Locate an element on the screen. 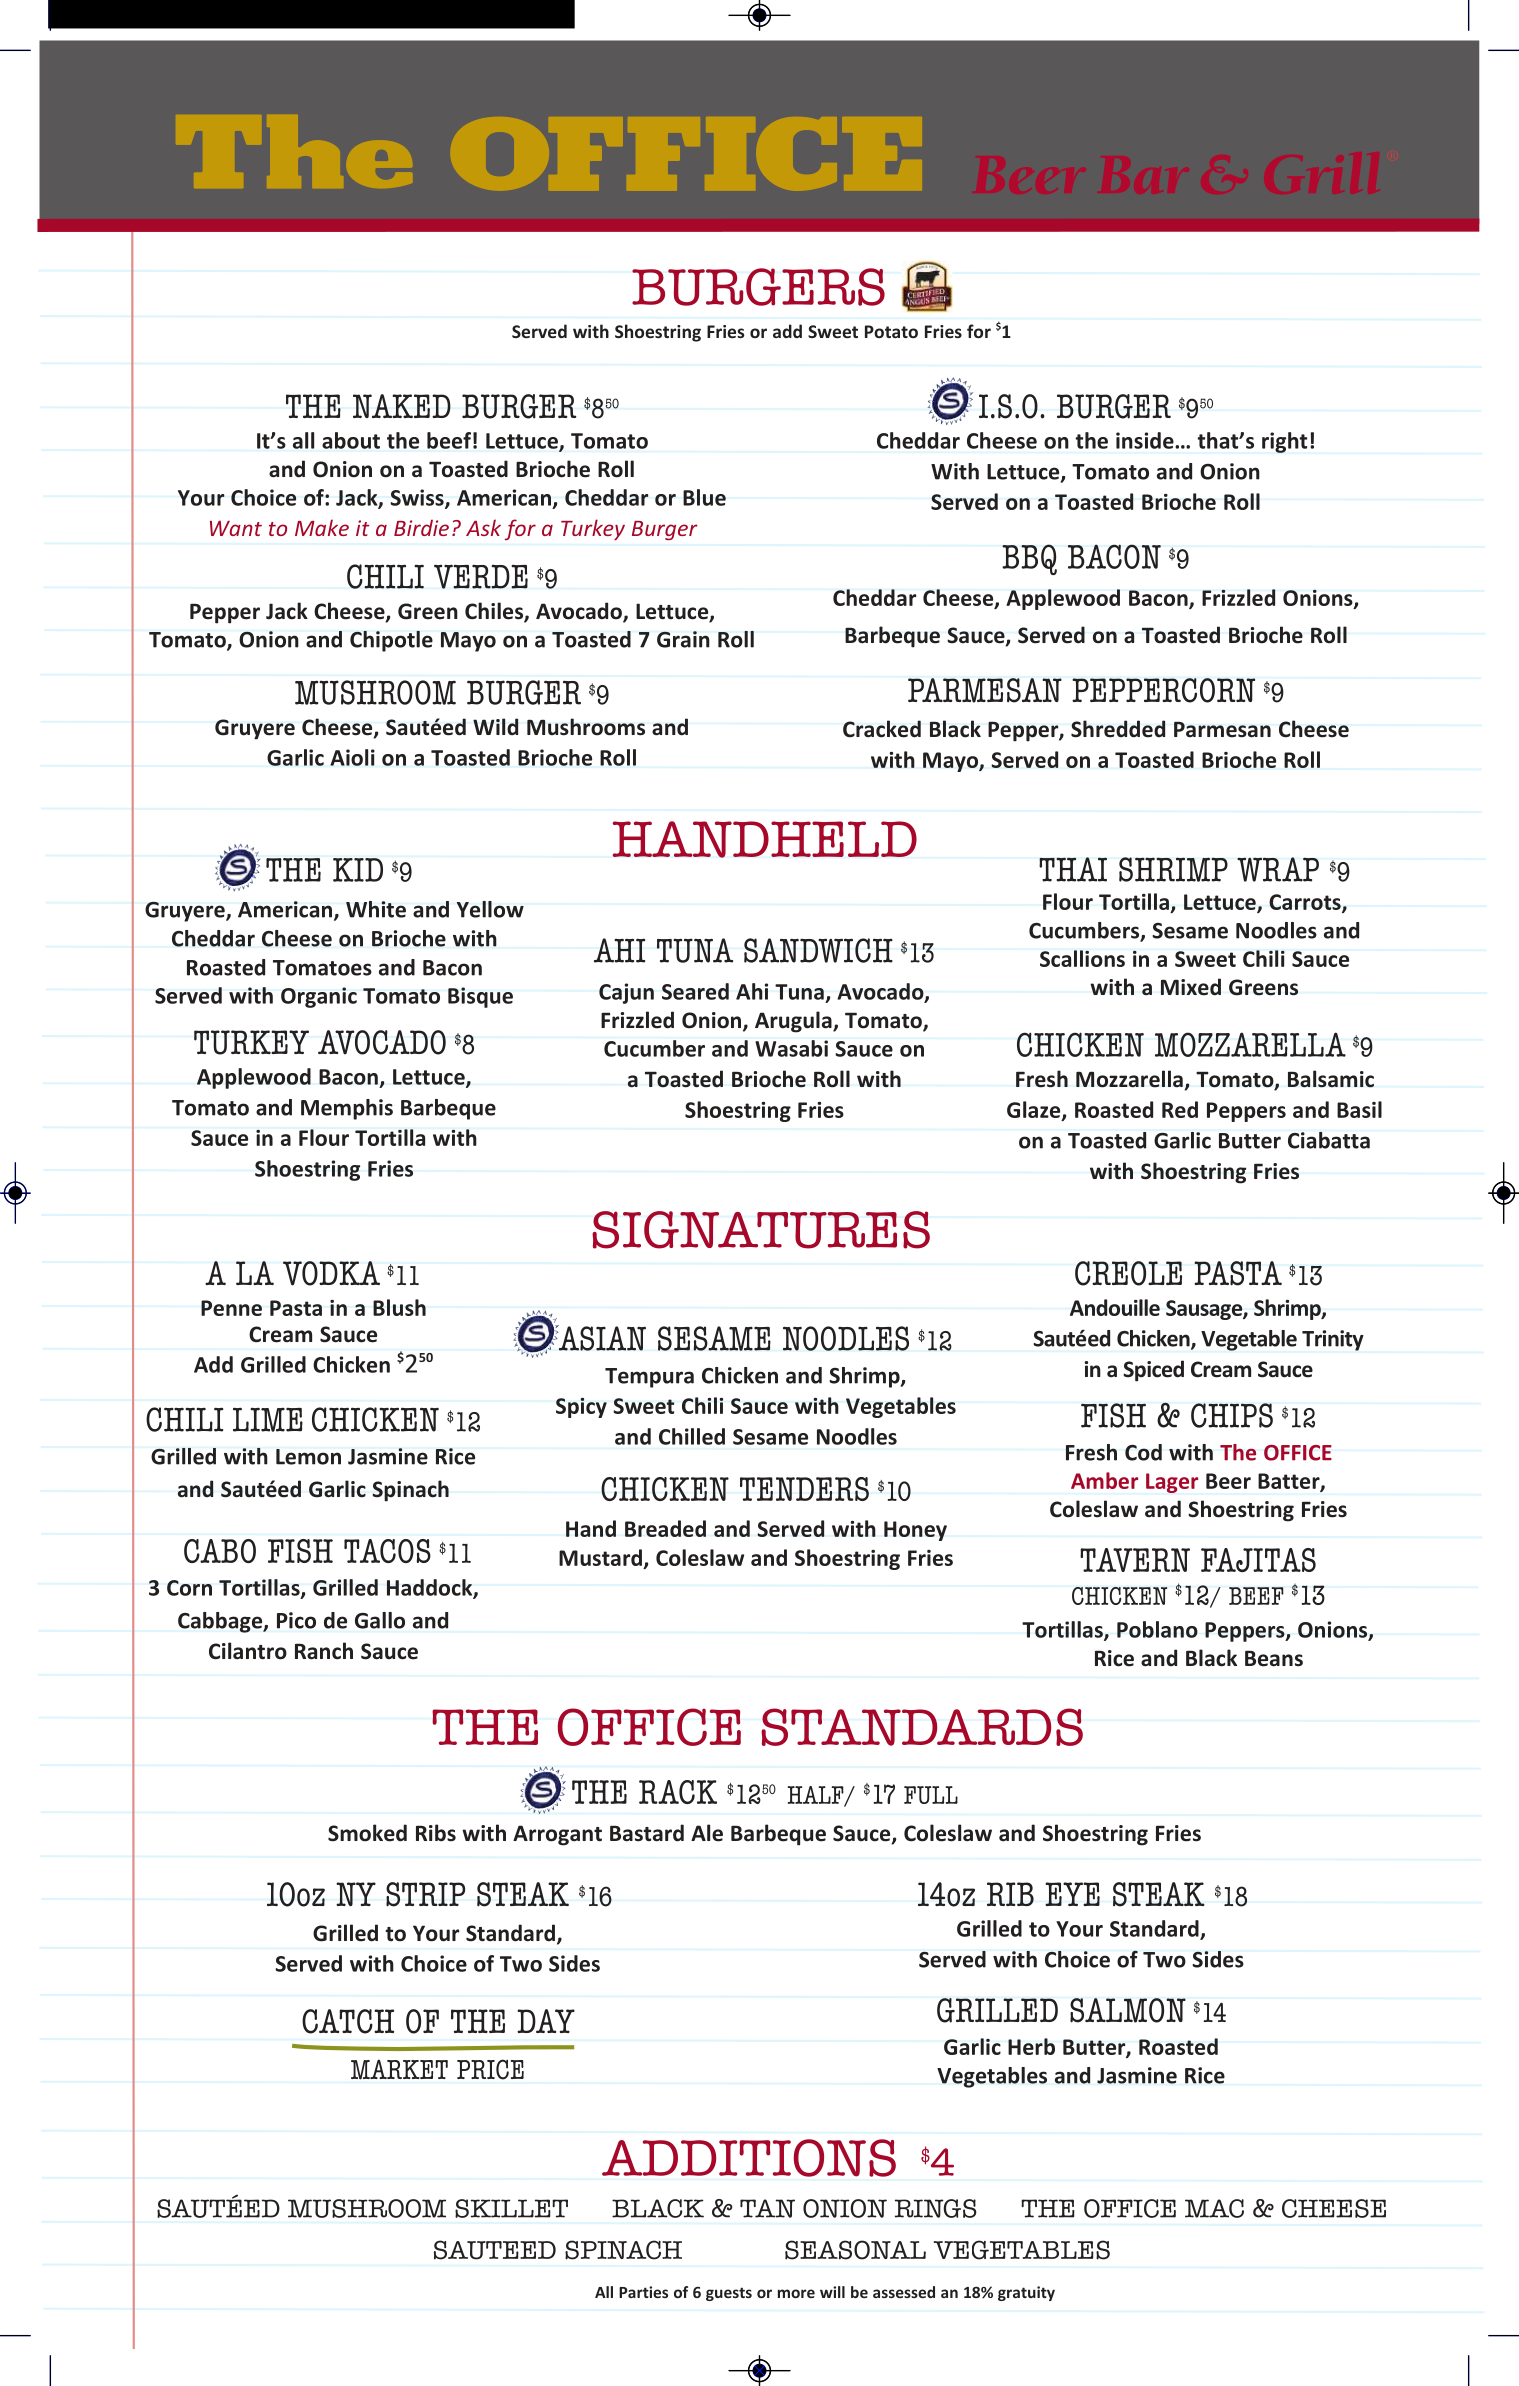  Spiced is located at coordinates (1153, 1371).
